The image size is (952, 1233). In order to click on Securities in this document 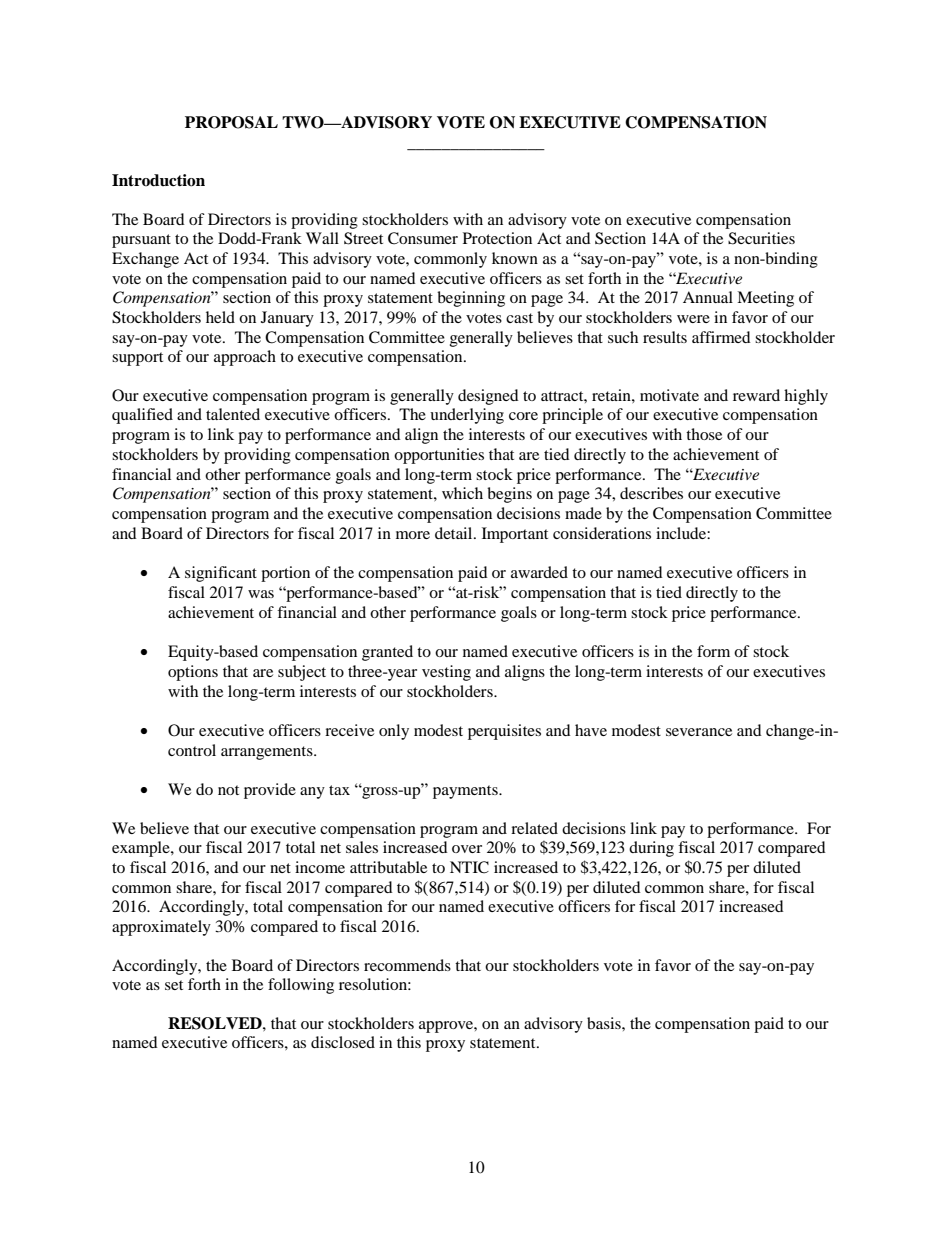, I will do `click(761, 238)`.
